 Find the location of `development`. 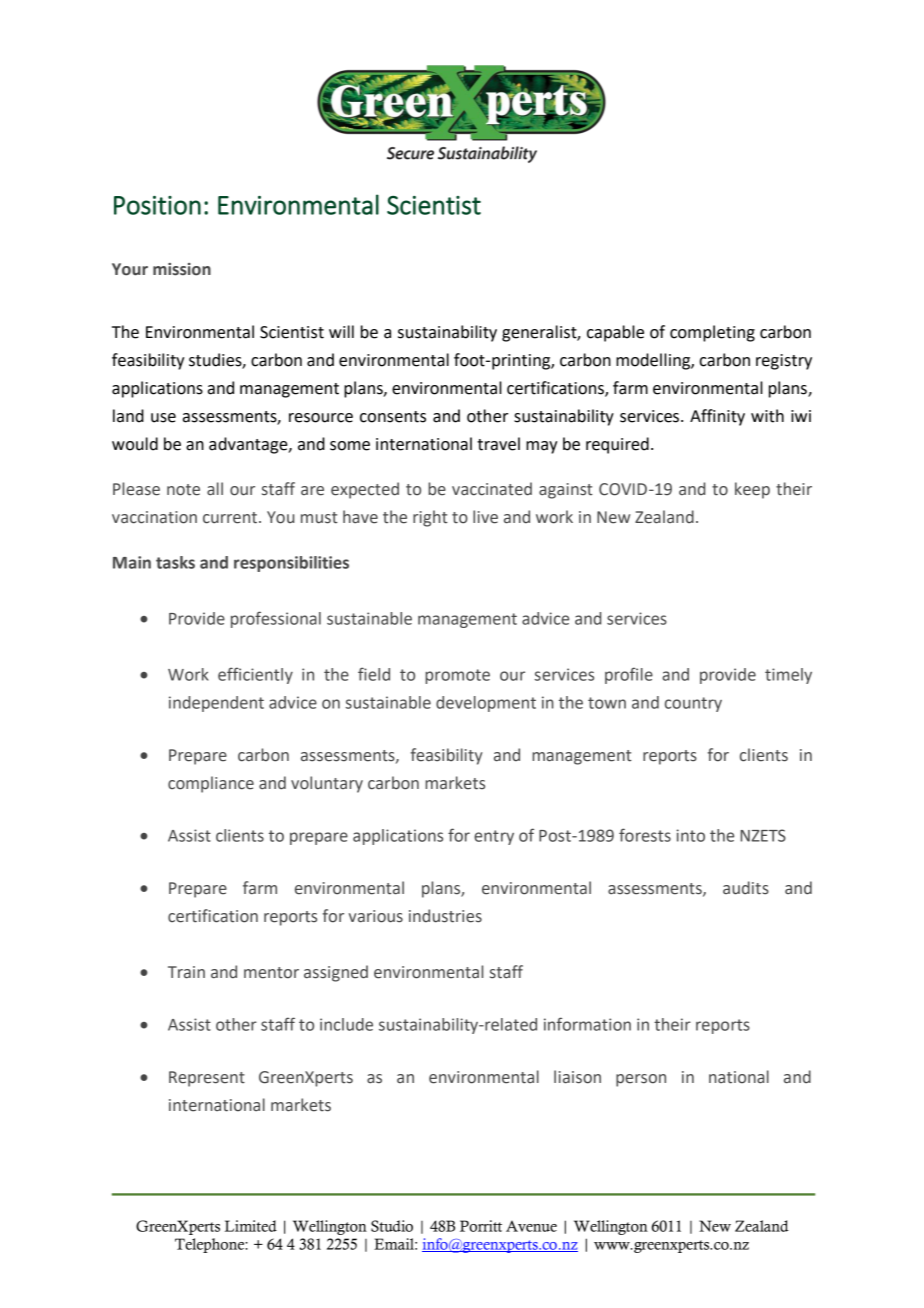

development is located at coordinates (486, 704).
